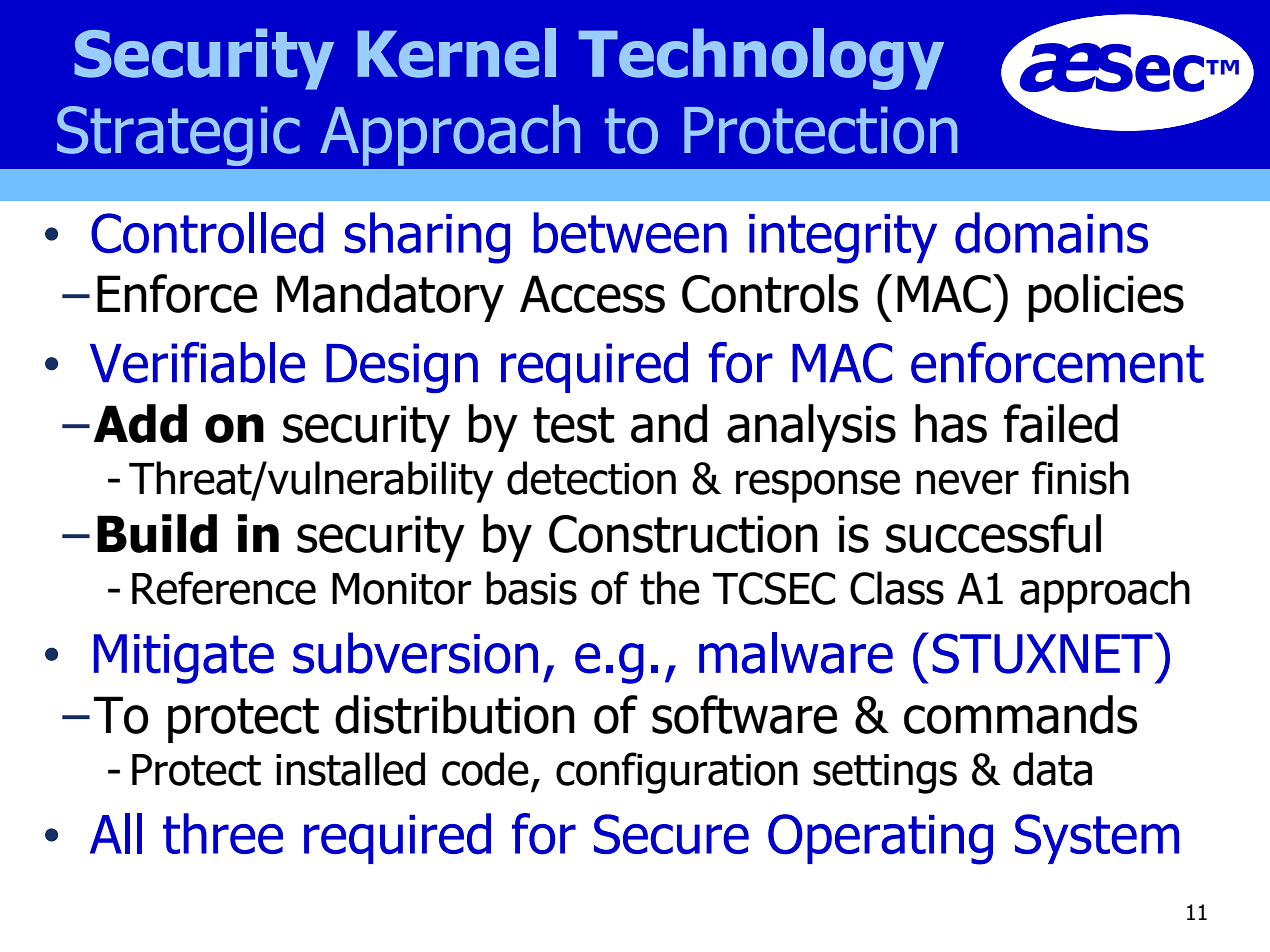  Describe the element at coordinates (224, 588) in the document. I see `Reference` at that location.
